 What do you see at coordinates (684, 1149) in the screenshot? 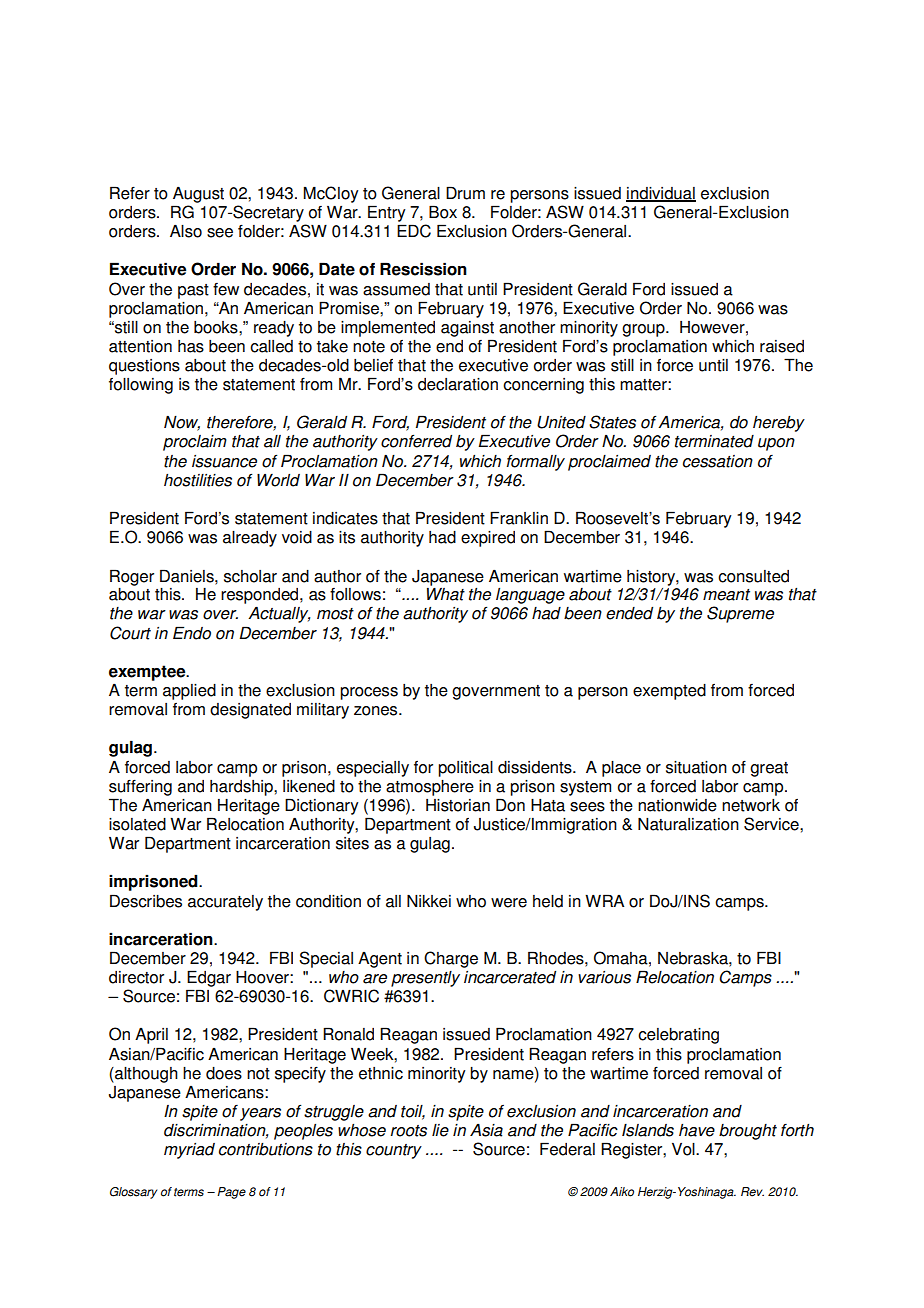
I see `Vol` at bounding box center [684, 1149].
